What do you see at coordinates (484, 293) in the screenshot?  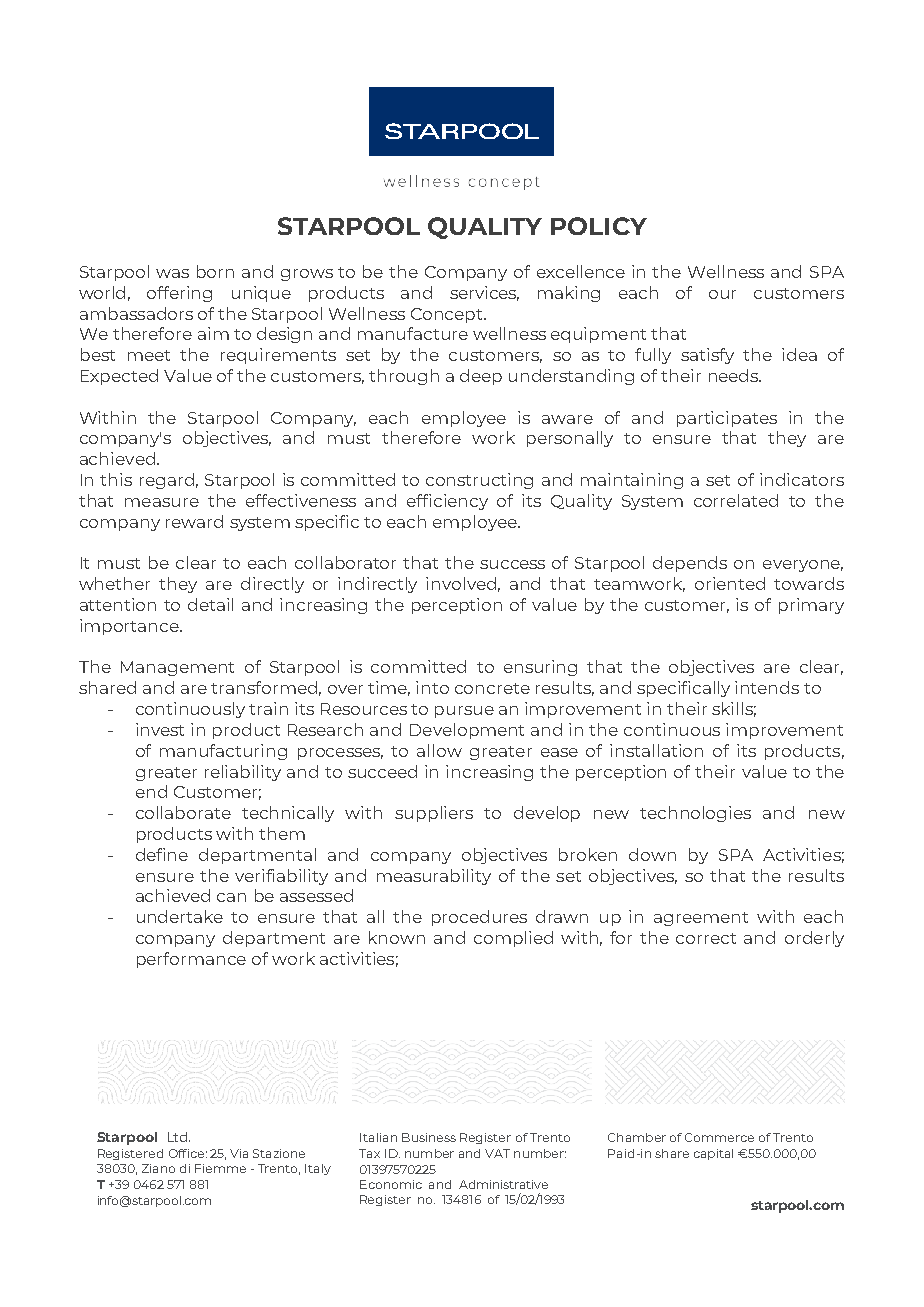 I see `services` at bounding box center [484, 293].
